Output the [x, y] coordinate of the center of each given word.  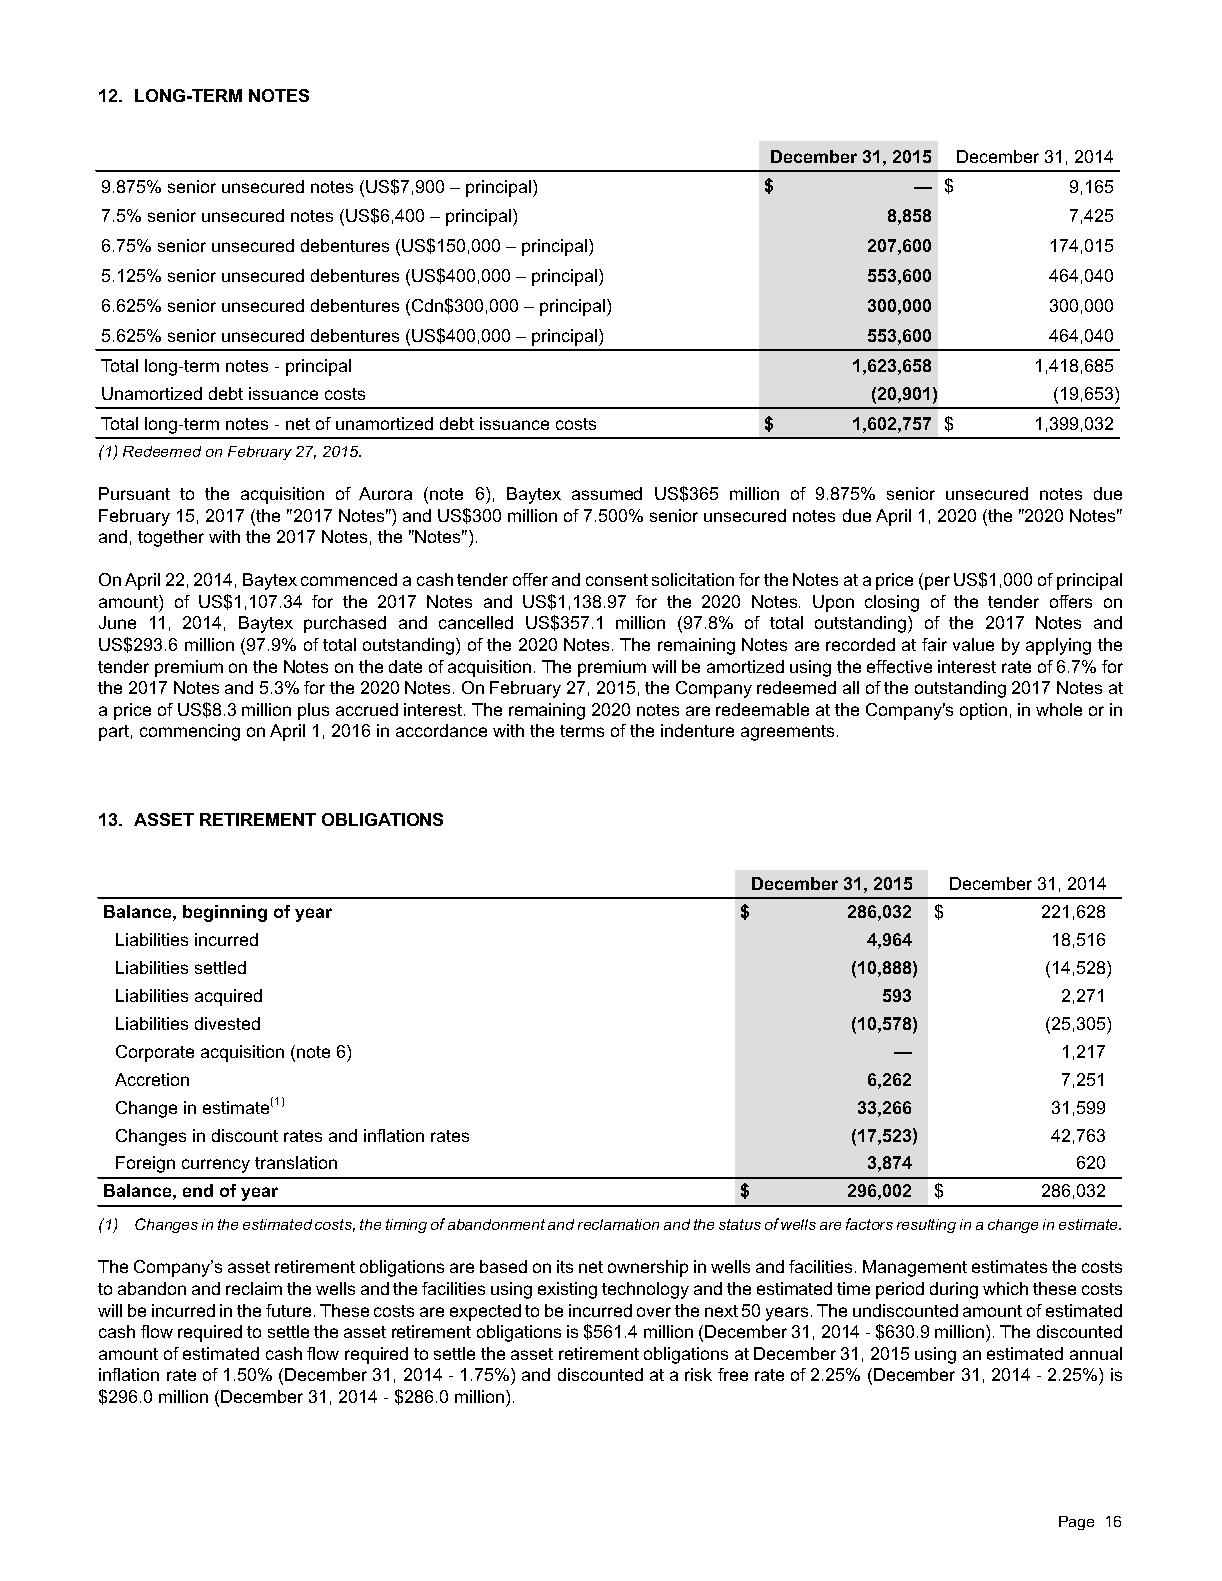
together [171, 538]
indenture [697, 730]
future [288, 1310]
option [983, 711]
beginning [225, 913]
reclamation [618, 1224]
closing [892, 603]
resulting [926, 1226]
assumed [607, 493]
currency [216, 1166]
